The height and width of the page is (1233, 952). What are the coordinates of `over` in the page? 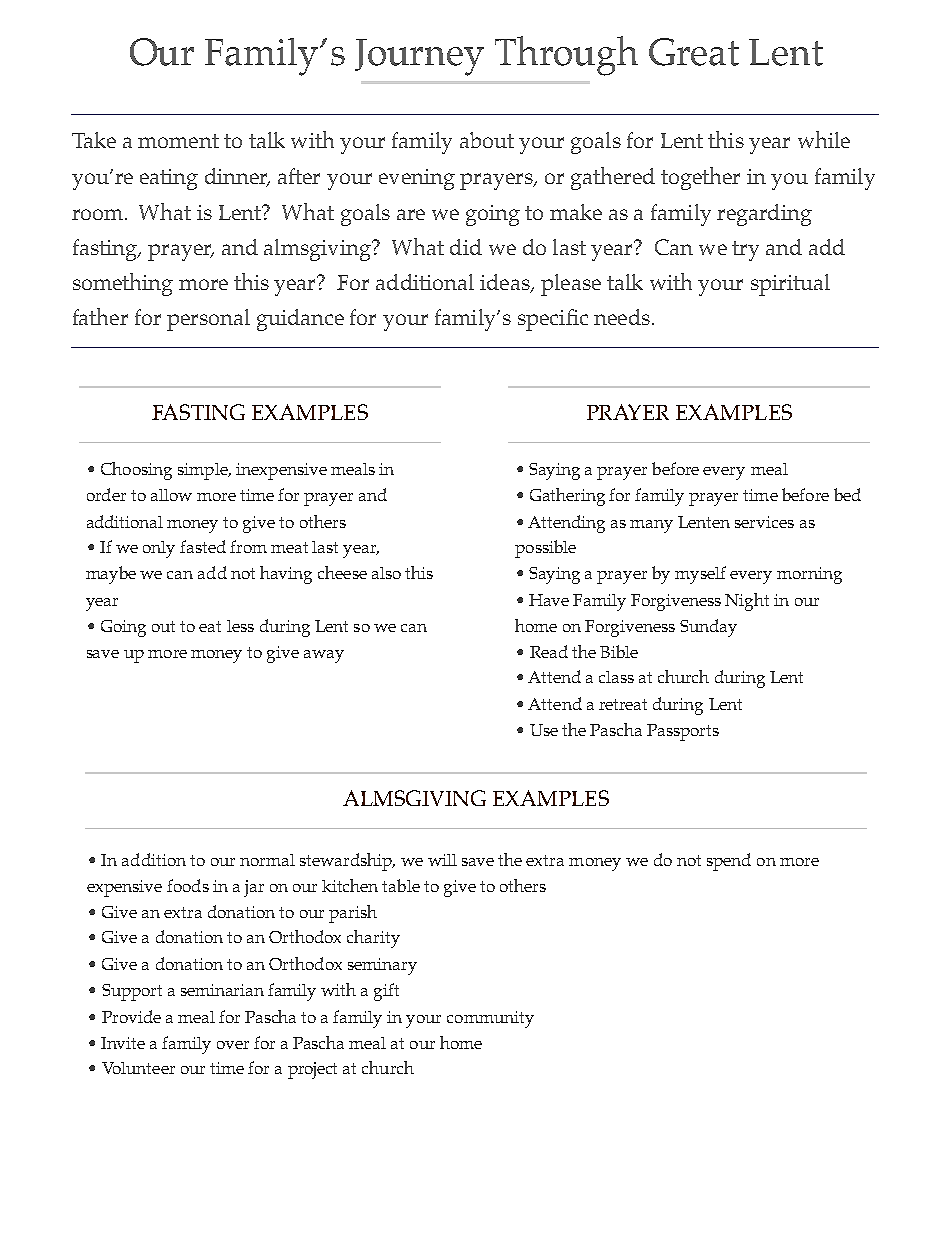 It's located at (233, 1045).
